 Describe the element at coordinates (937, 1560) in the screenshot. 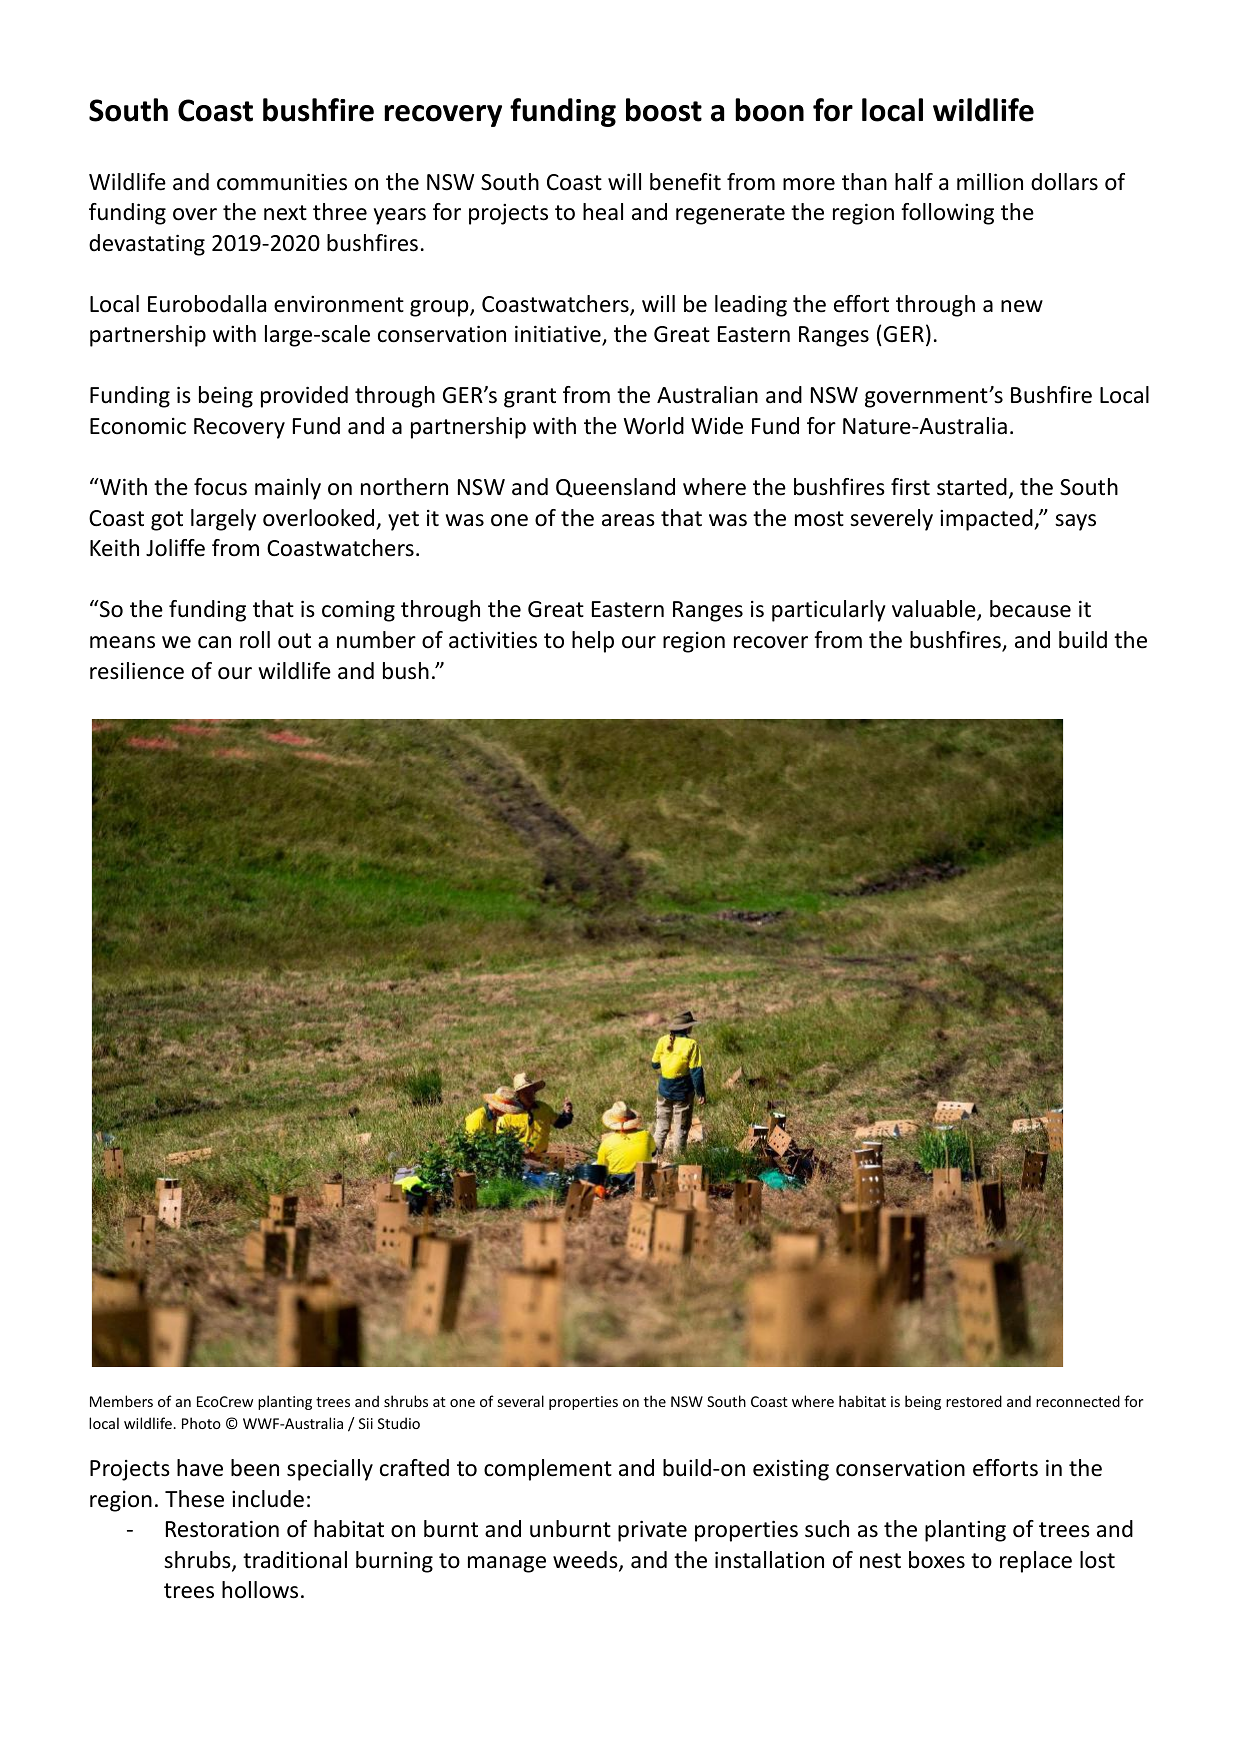

I see `boxes` at that location.
